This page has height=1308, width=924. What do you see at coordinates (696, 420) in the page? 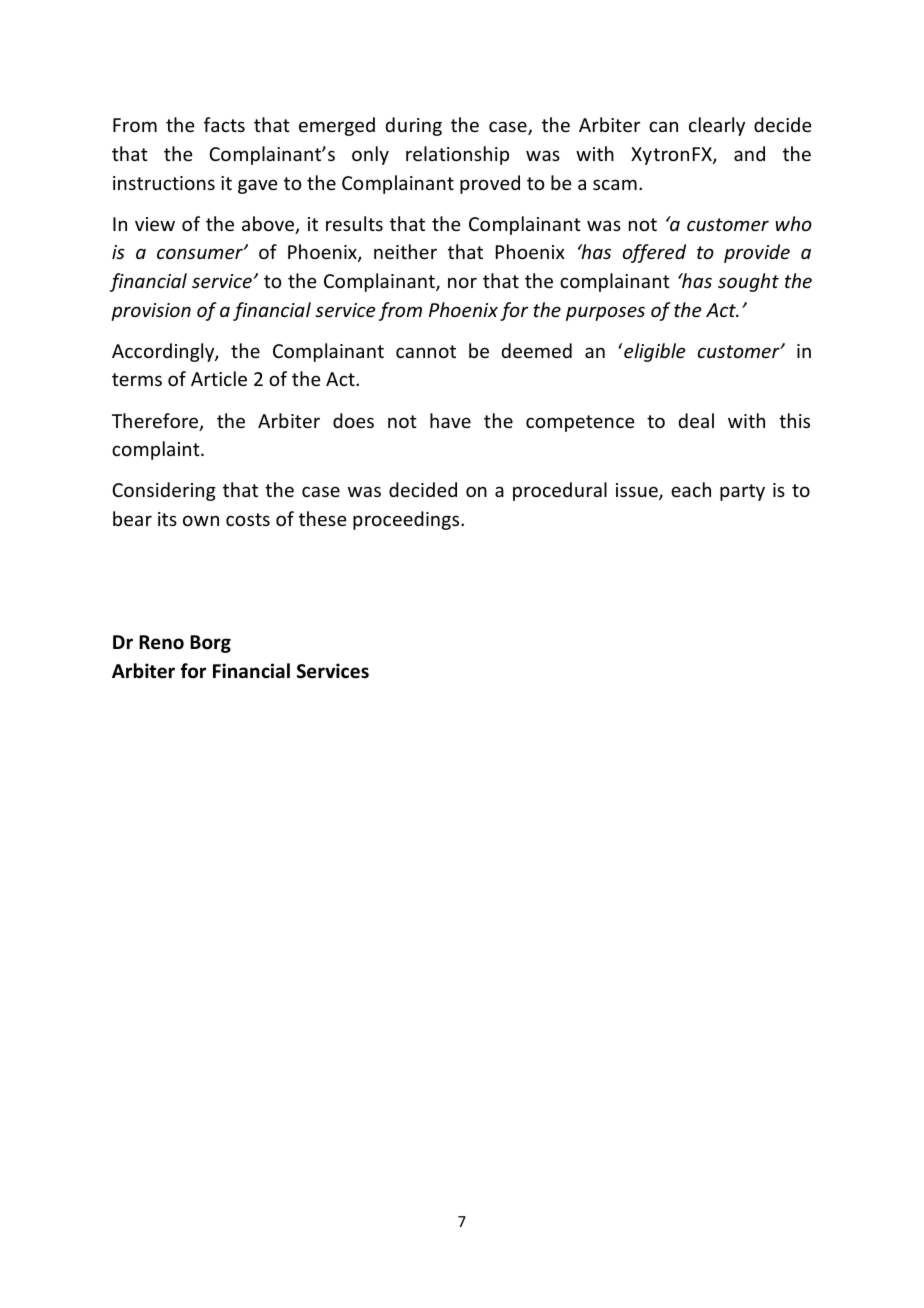
I see `deal` at bounding box center [696, 420].
